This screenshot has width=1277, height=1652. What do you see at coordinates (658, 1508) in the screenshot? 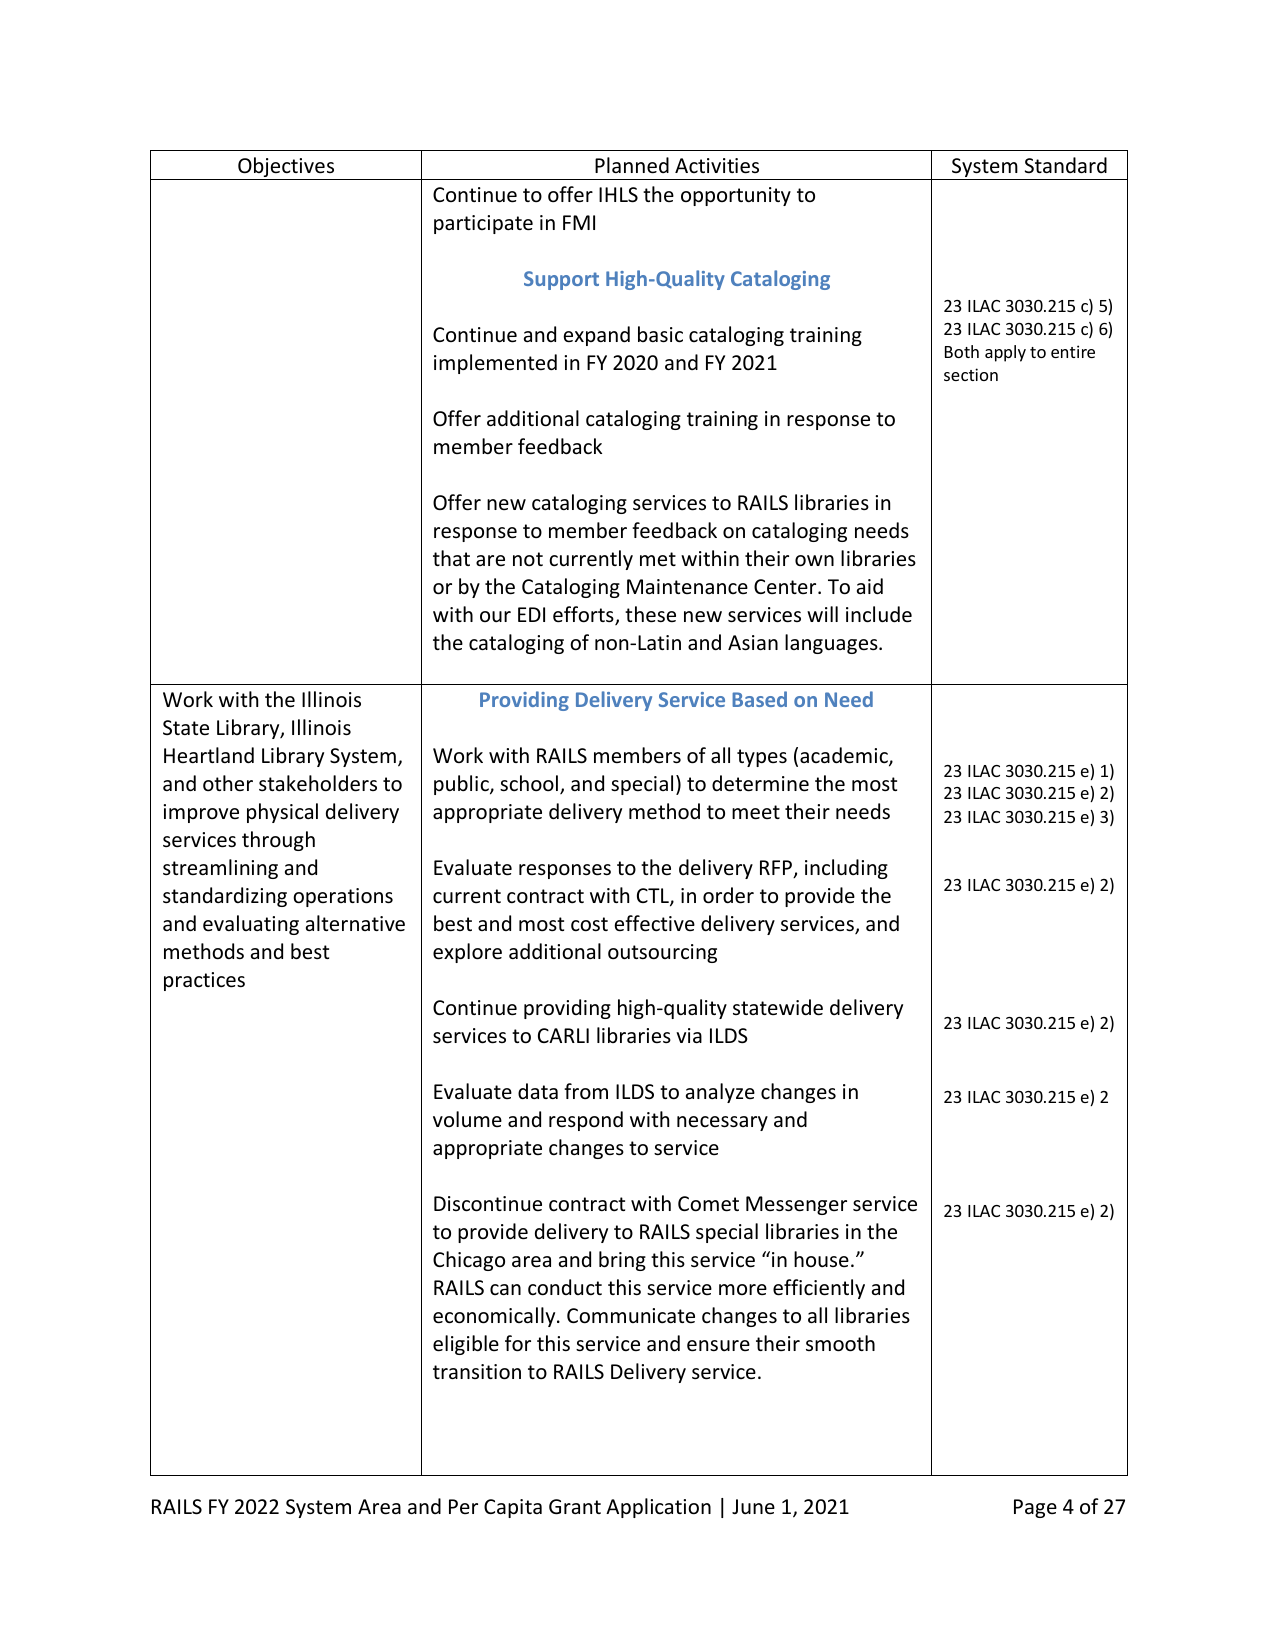
I see `Application` at bounding box center [658, 1508].
